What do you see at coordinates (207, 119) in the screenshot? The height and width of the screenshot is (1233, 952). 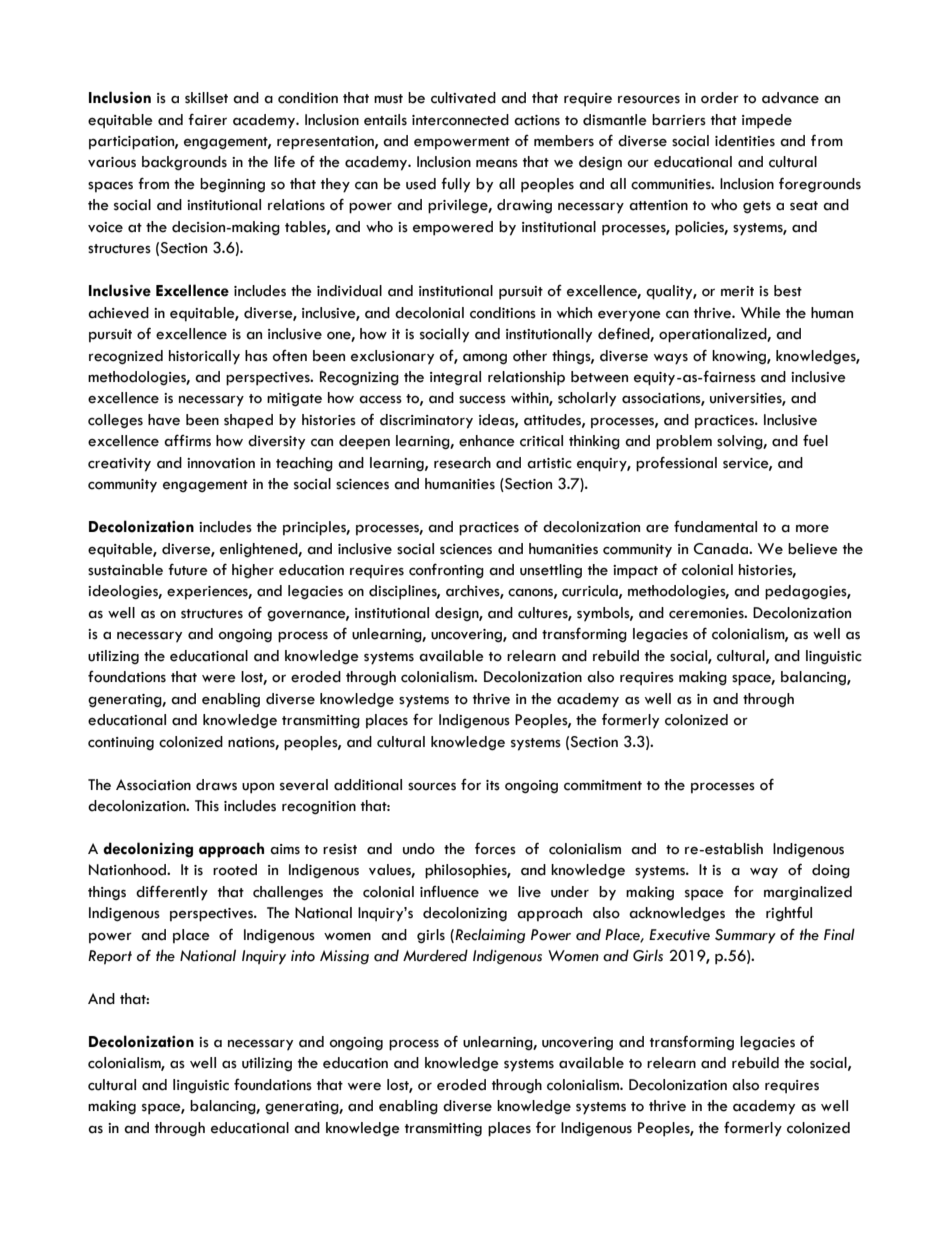 I see `fairer` at bounding box center [207, 119].
